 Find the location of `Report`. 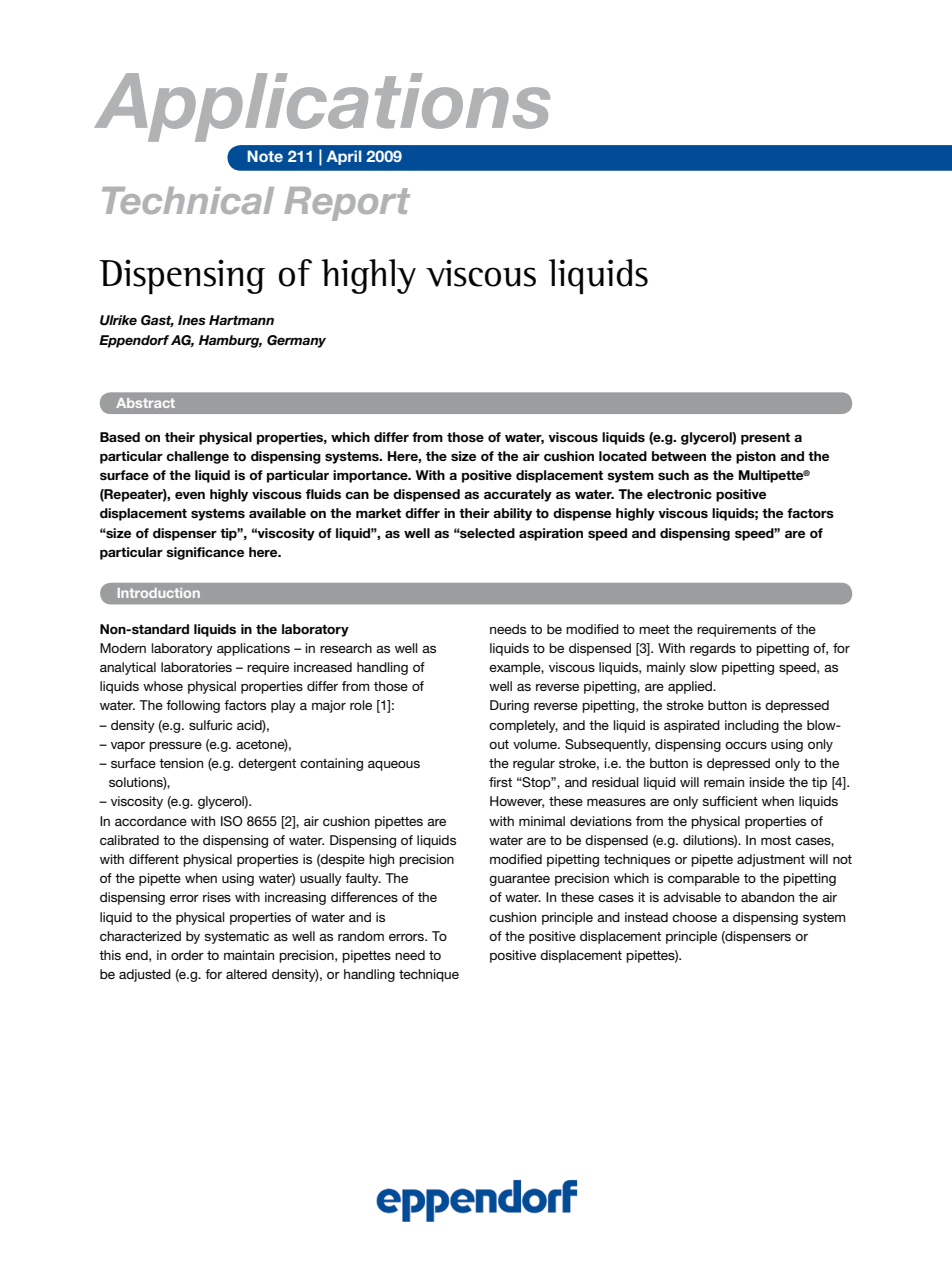

Report is located at coordinates (347, 204).
